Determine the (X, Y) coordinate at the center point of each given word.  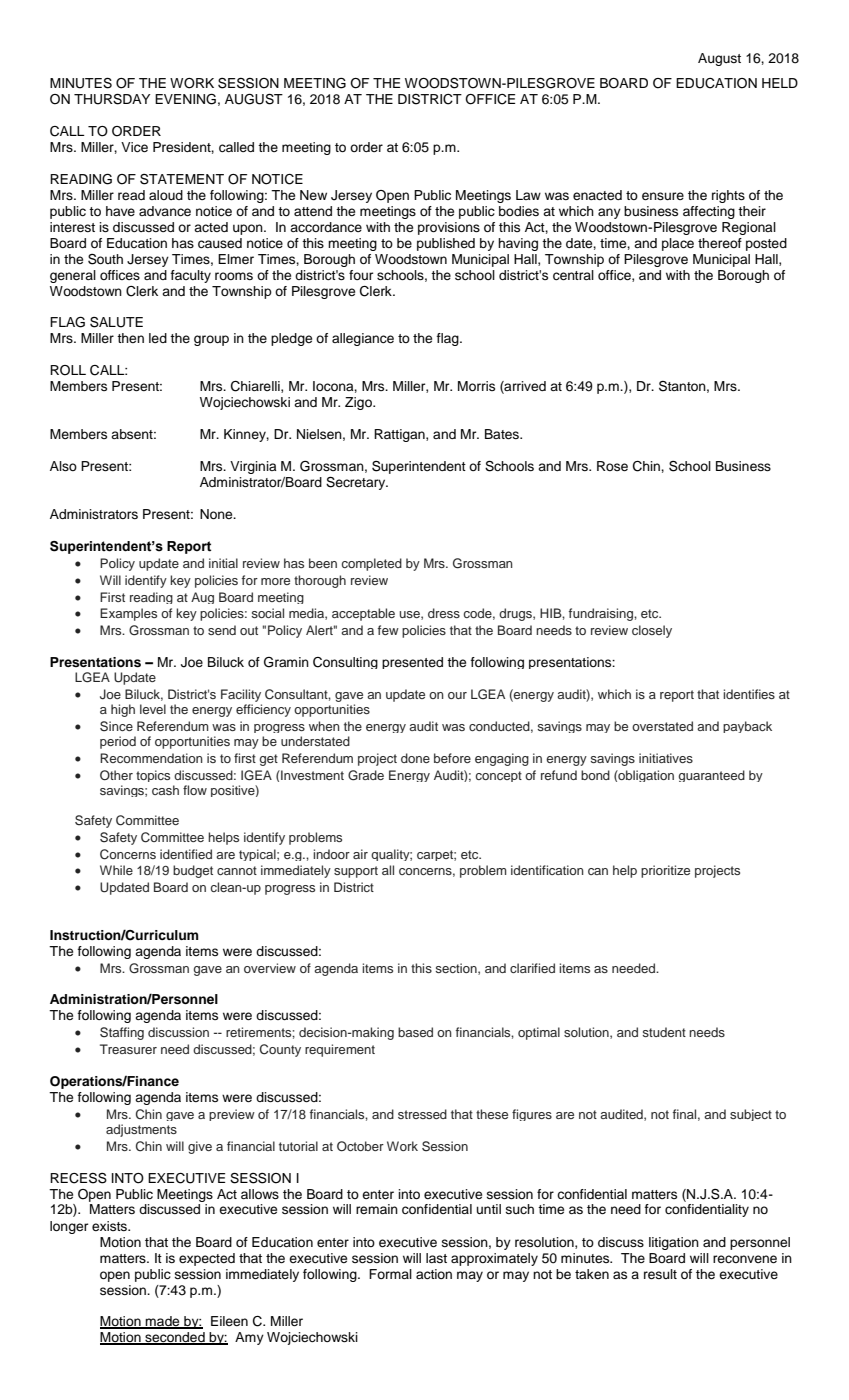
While (116, 870)
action (434, 1274)
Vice (134, 147)
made (163, 1322)
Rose (612, 466)
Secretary (357, 483)
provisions (449, 228)
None (217, 514)
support (356, 872)
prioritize (665, 871)
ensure (663, 196)
